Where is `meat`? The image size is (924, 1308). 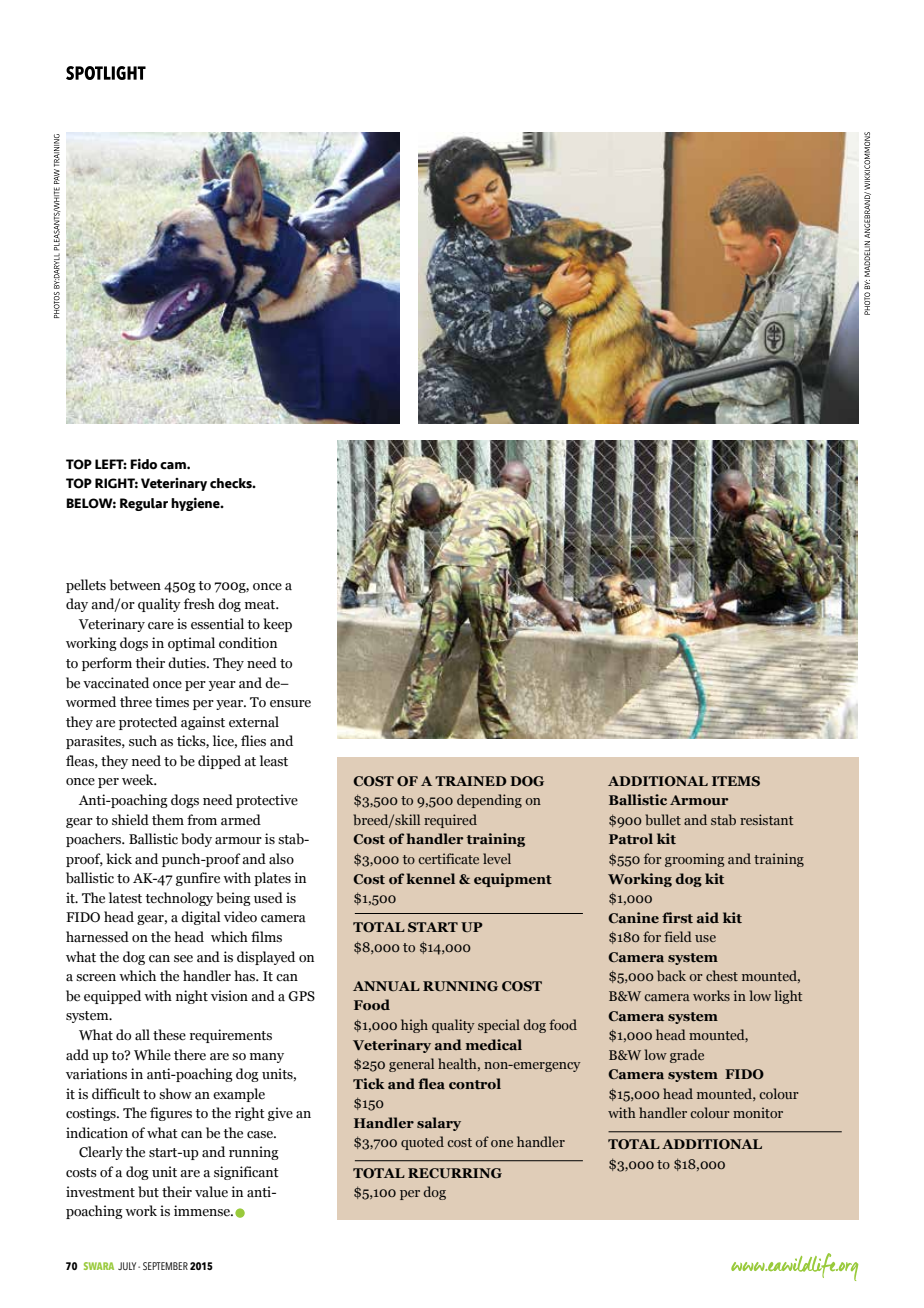 meat is located at coordinates (261, 605).
